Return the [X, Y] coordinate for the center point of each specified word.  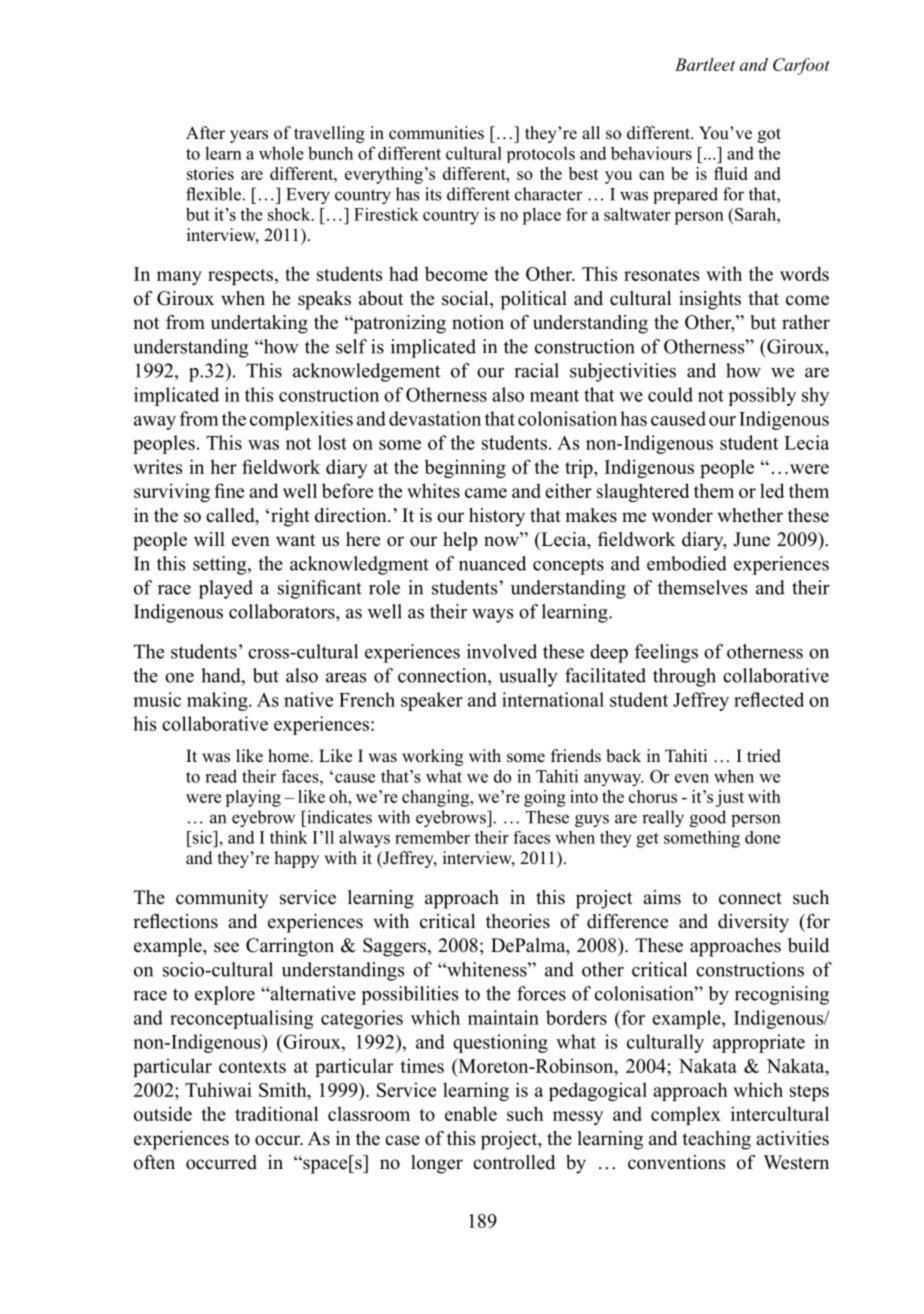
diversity [753, 923]
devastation [435, 418]
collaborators [283, 611]
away [155, 423]
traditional [276, 1113]
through [684, 677]
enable [471, 1113]
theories [518, 921]
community [222, 899]
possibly [762, 396]
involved [502, 651]
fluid [731, 173]
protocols [541, 155]
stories [210, 173]
